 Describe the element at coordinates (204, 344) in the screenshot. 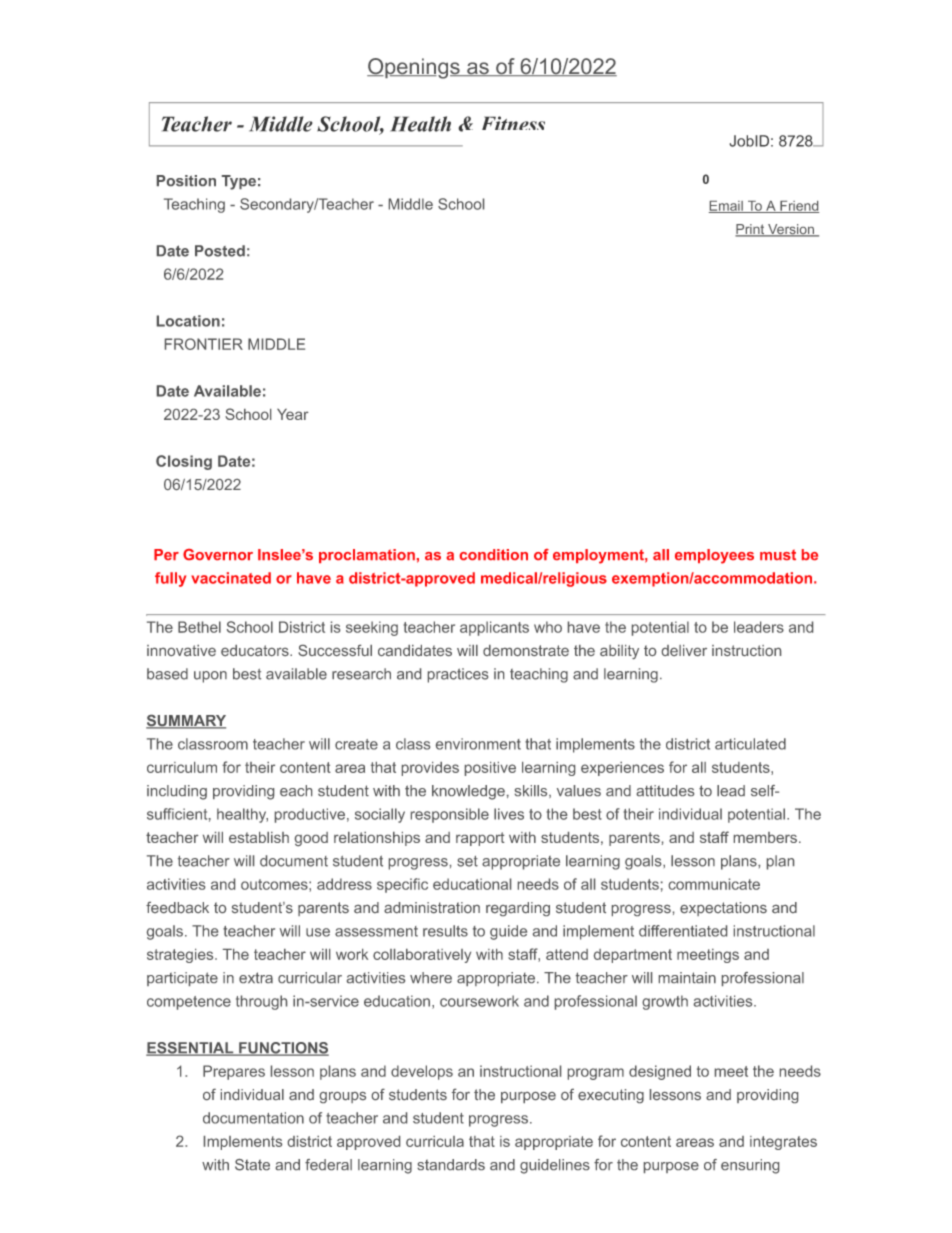

I see `FRONTIER` at that location.
